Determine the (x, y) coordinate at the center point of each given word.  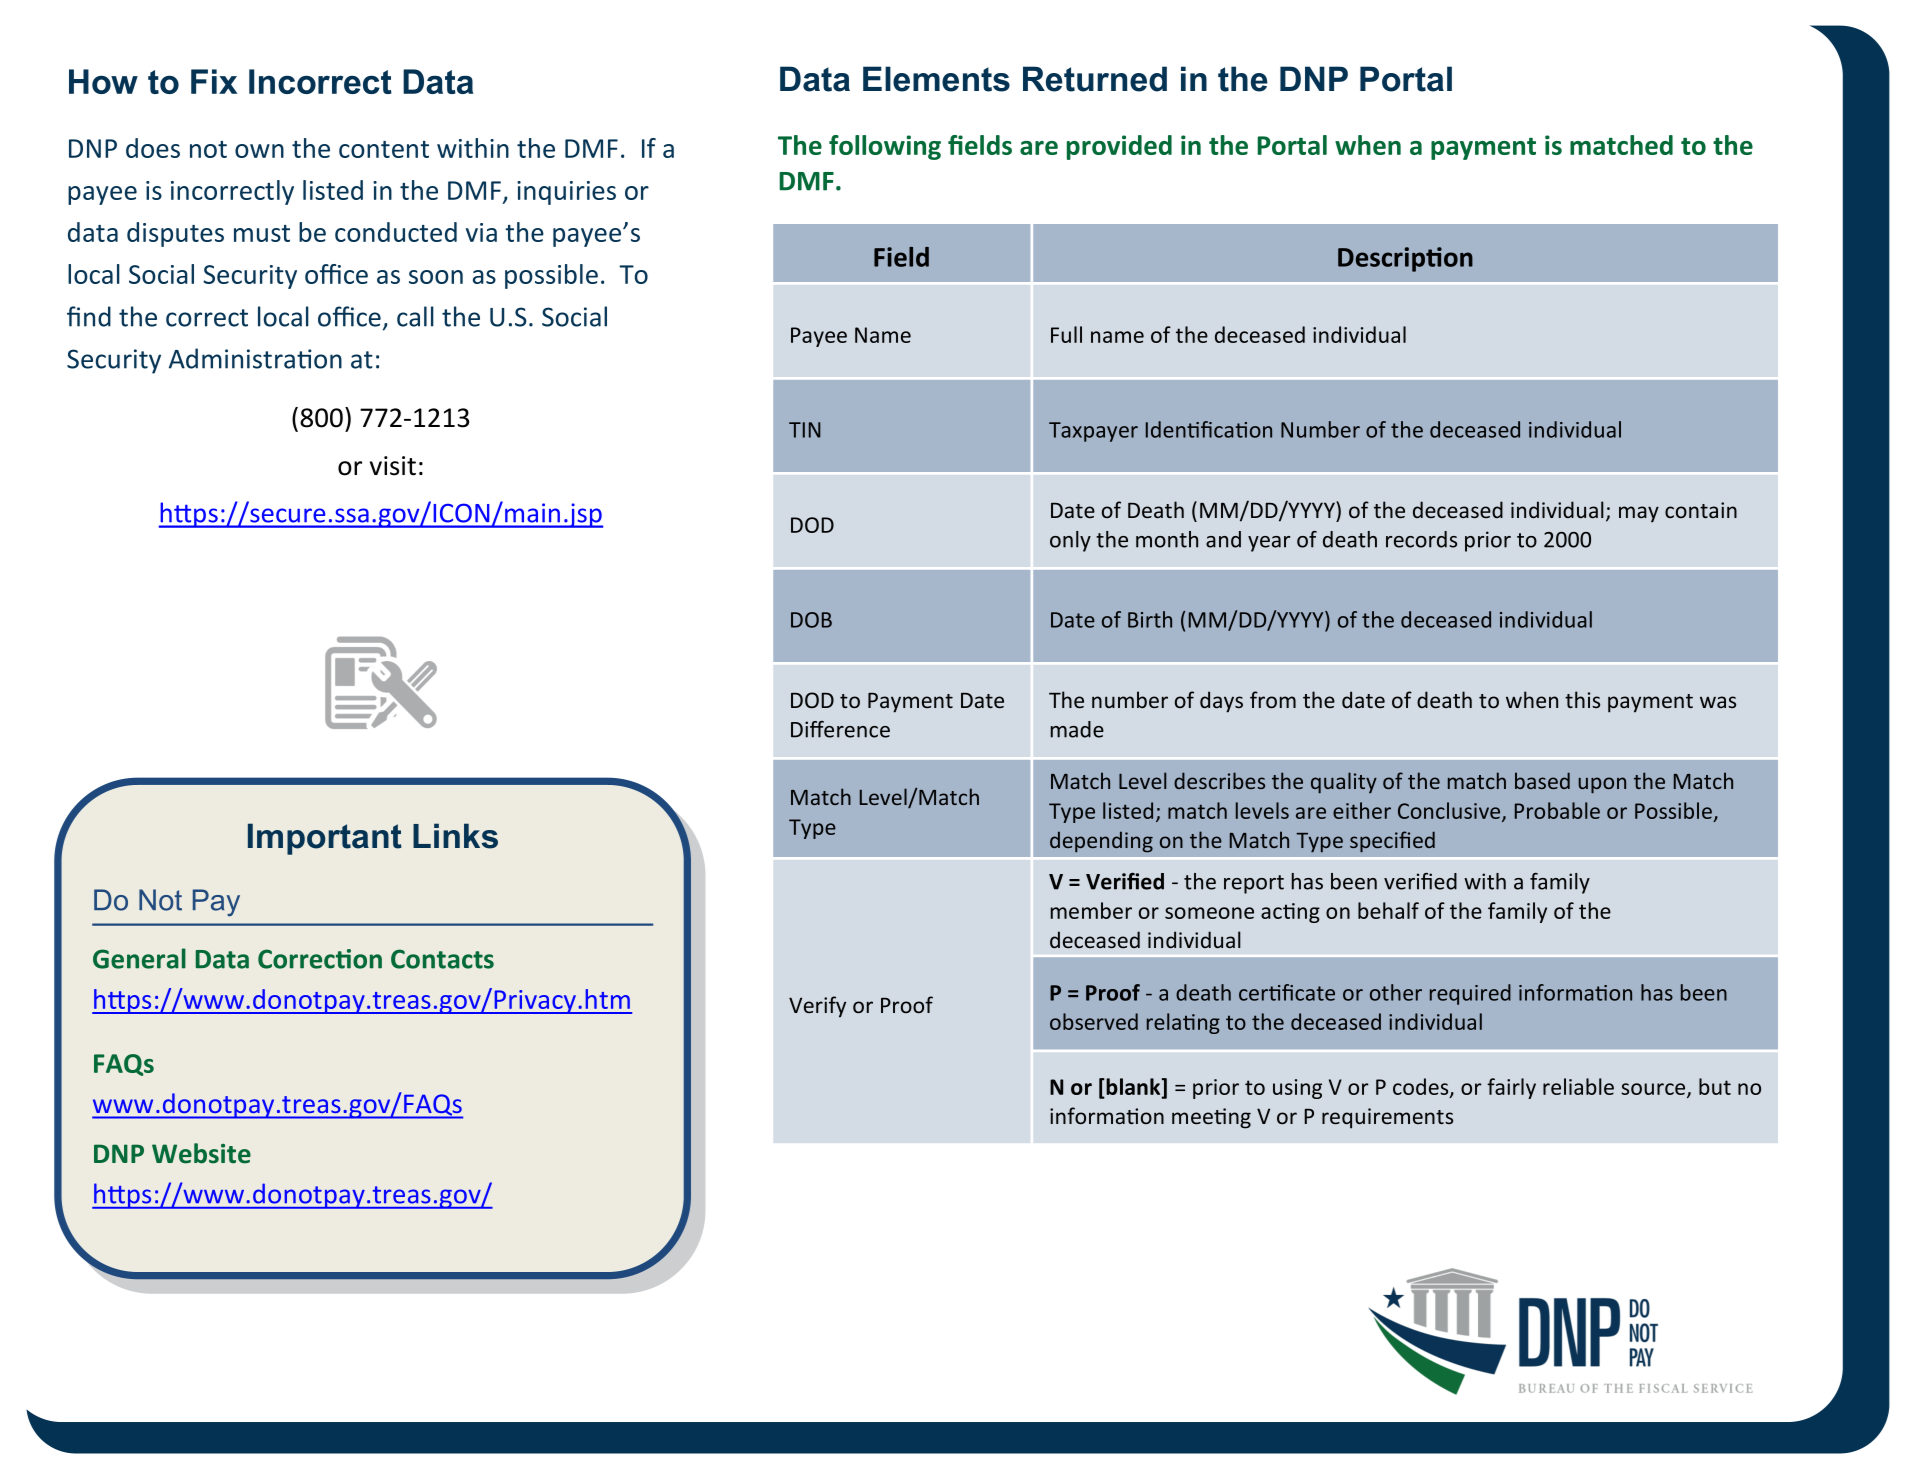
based (1542, 780)
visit (393, 466)
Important (325, 839)
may (1639, 514)
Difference (840, 729)
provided (1119, 147)
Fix (214, 81)
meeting (1211, 1118)
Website (201, 1153)
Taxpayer (1093, 432)
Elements (936, 79)
